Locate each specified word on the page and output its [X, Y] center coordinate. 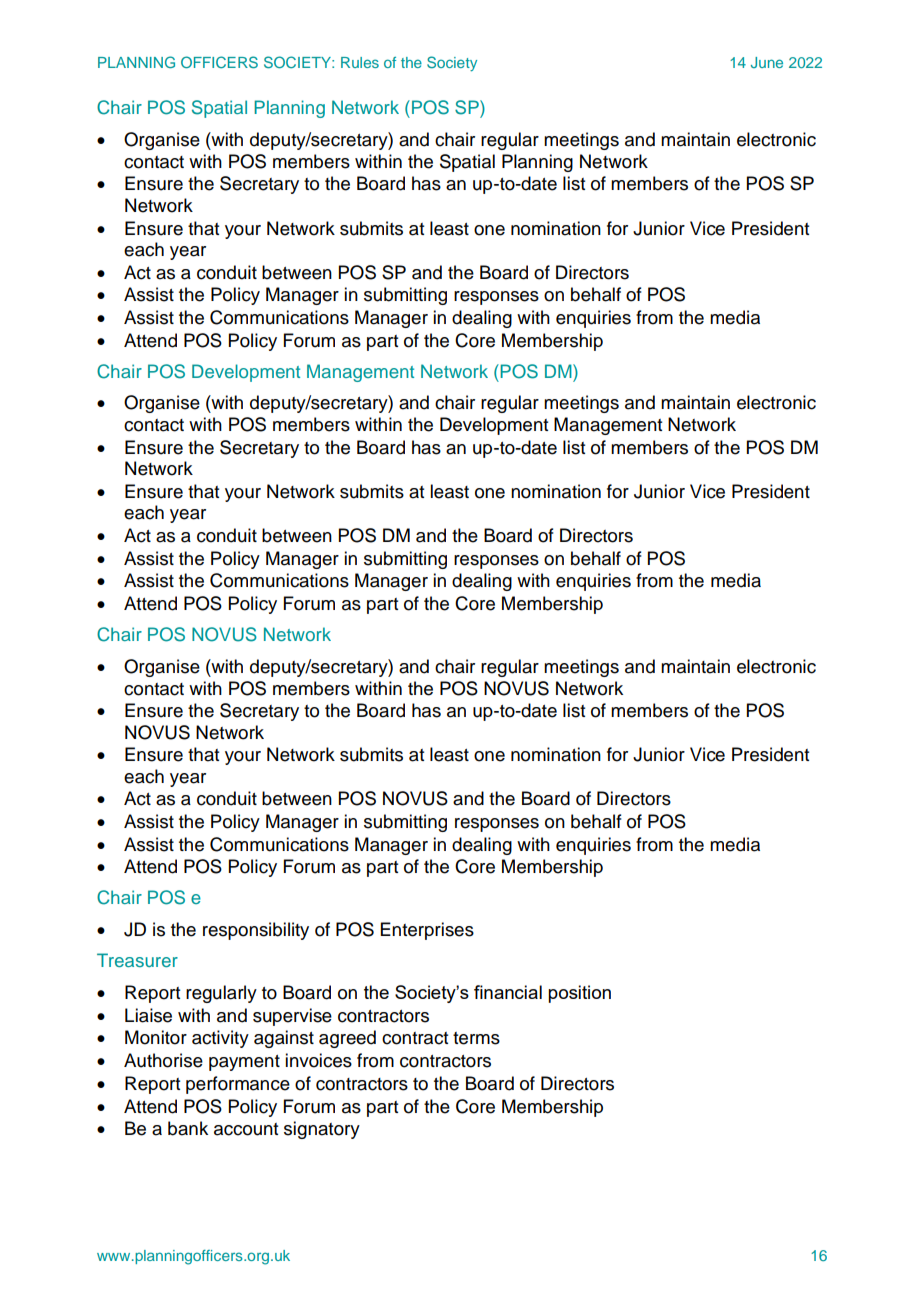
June [767, 62]
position [579, 994]
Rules [360, 62]
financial [508, 992]
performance [238, 1085]
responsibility [256, 931]
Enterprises [427, 931]
